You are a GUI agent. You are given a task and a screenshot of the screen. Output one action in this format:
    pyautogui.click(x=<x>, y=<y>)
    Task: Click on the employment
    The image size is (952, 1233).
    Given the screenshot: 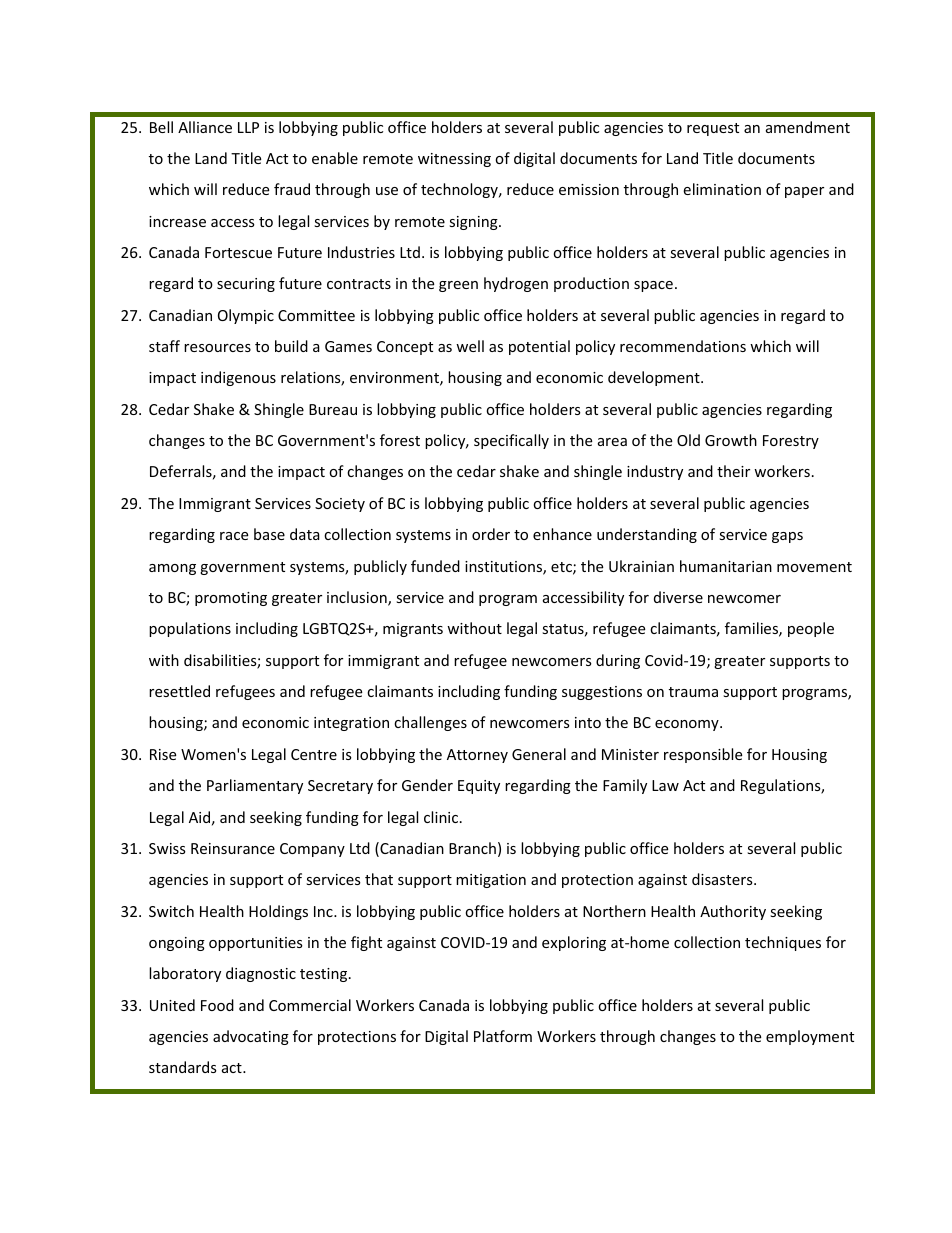 What is the action you would take?
    pyautogui.click(x=810, y=1037)
